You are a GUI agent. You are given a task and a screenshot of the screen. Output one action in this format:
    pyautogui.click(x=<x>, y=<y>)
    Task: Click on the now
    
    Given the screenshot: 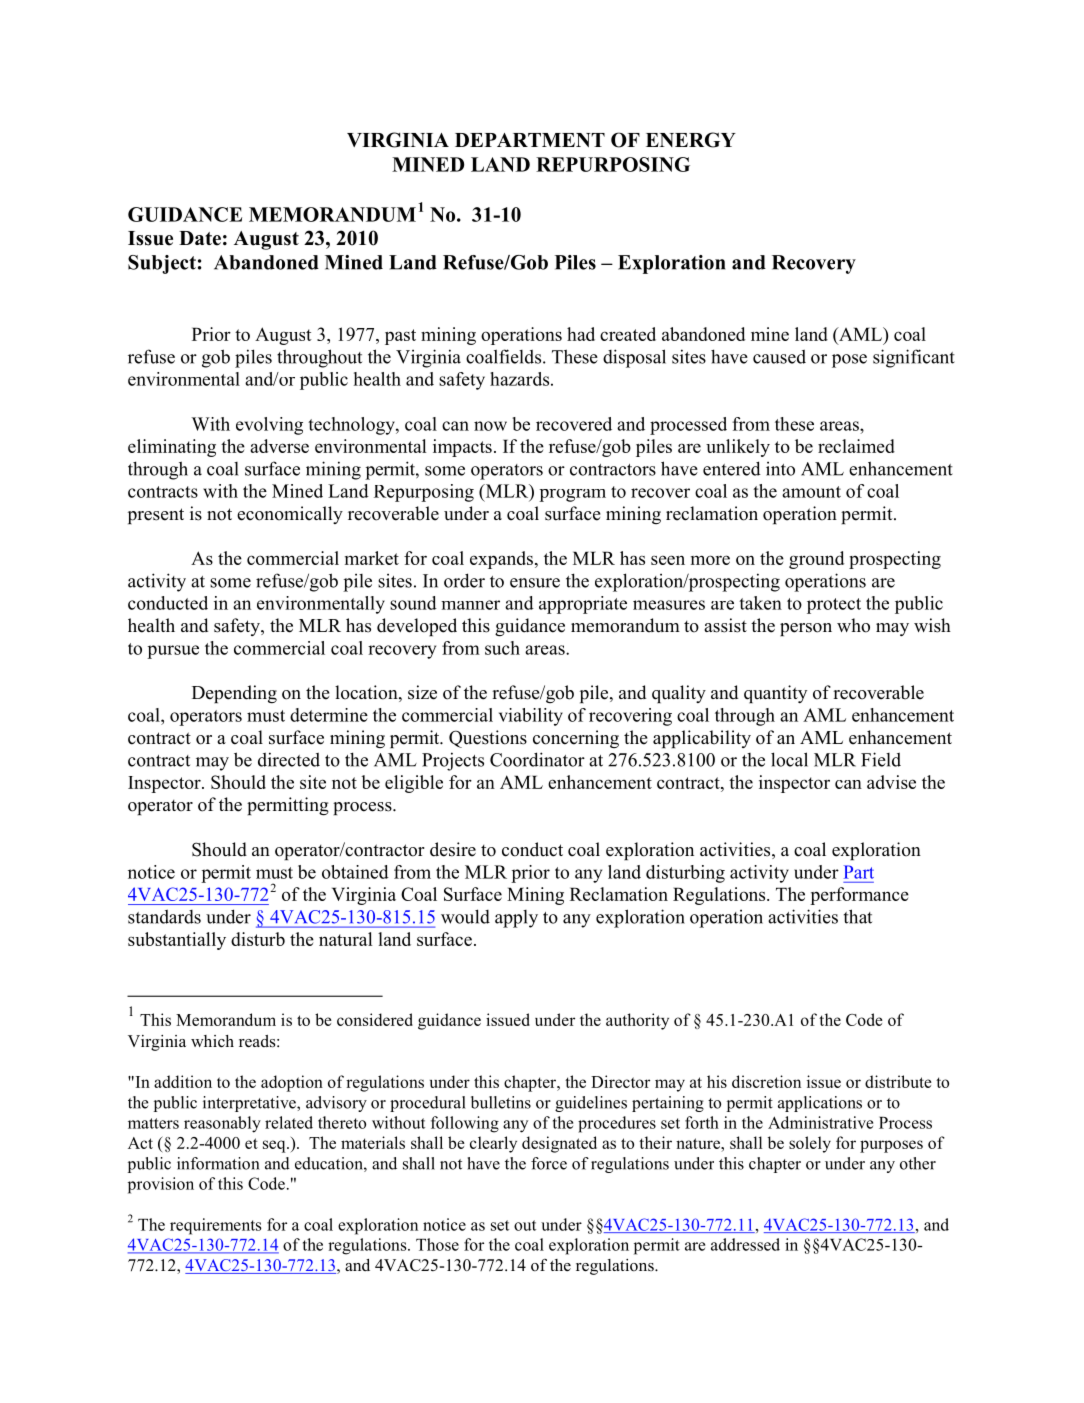 What is the action you would take?
    pyautogui.click(x=490, y=426)
